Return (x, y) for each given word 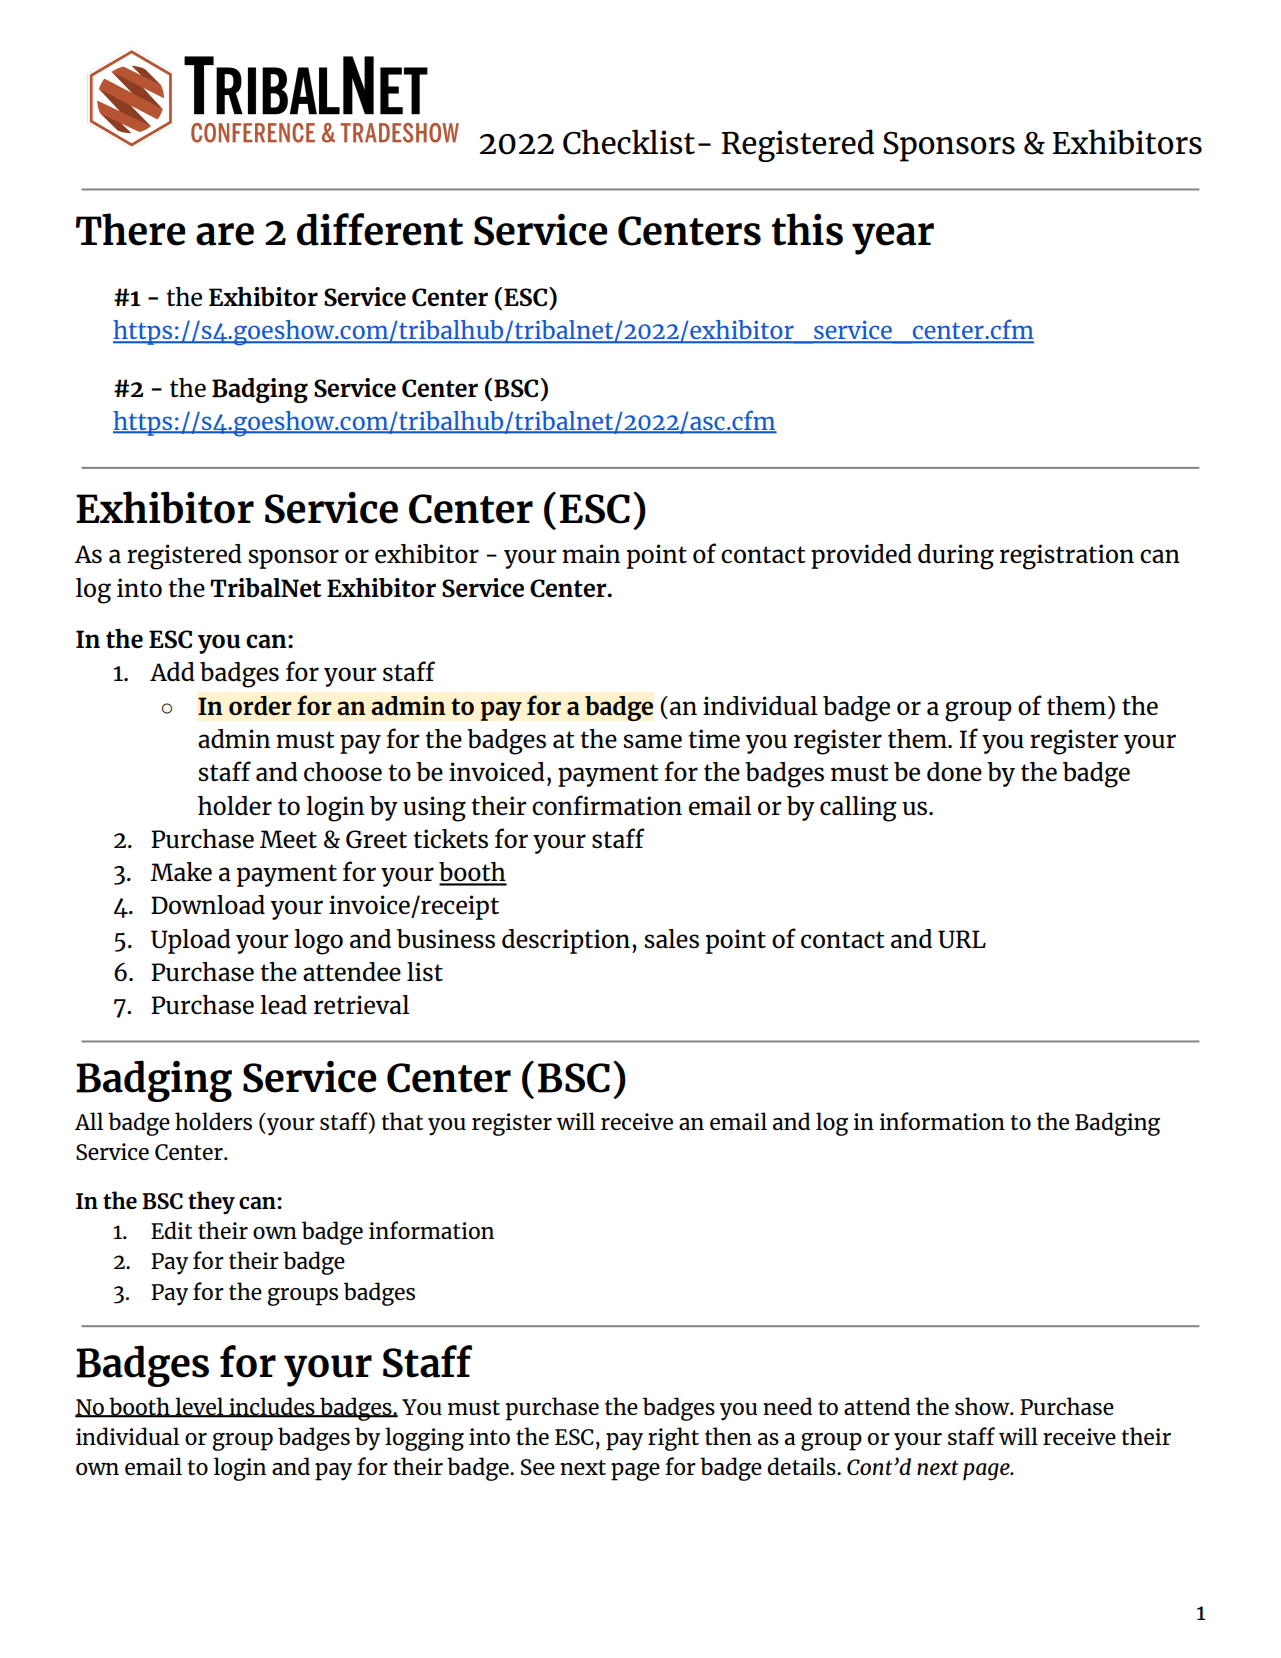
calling (858, 809)
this (807, 229)
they (211, 1203)
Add (172, 671)
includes (272, 1407)
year (893, 239)
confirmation (607, 805)
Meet (288, 839)
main (591, 553)
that (402, 1121)
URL (962, 939)
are (225, 234)
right (673, 1439)
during (956, 557)
